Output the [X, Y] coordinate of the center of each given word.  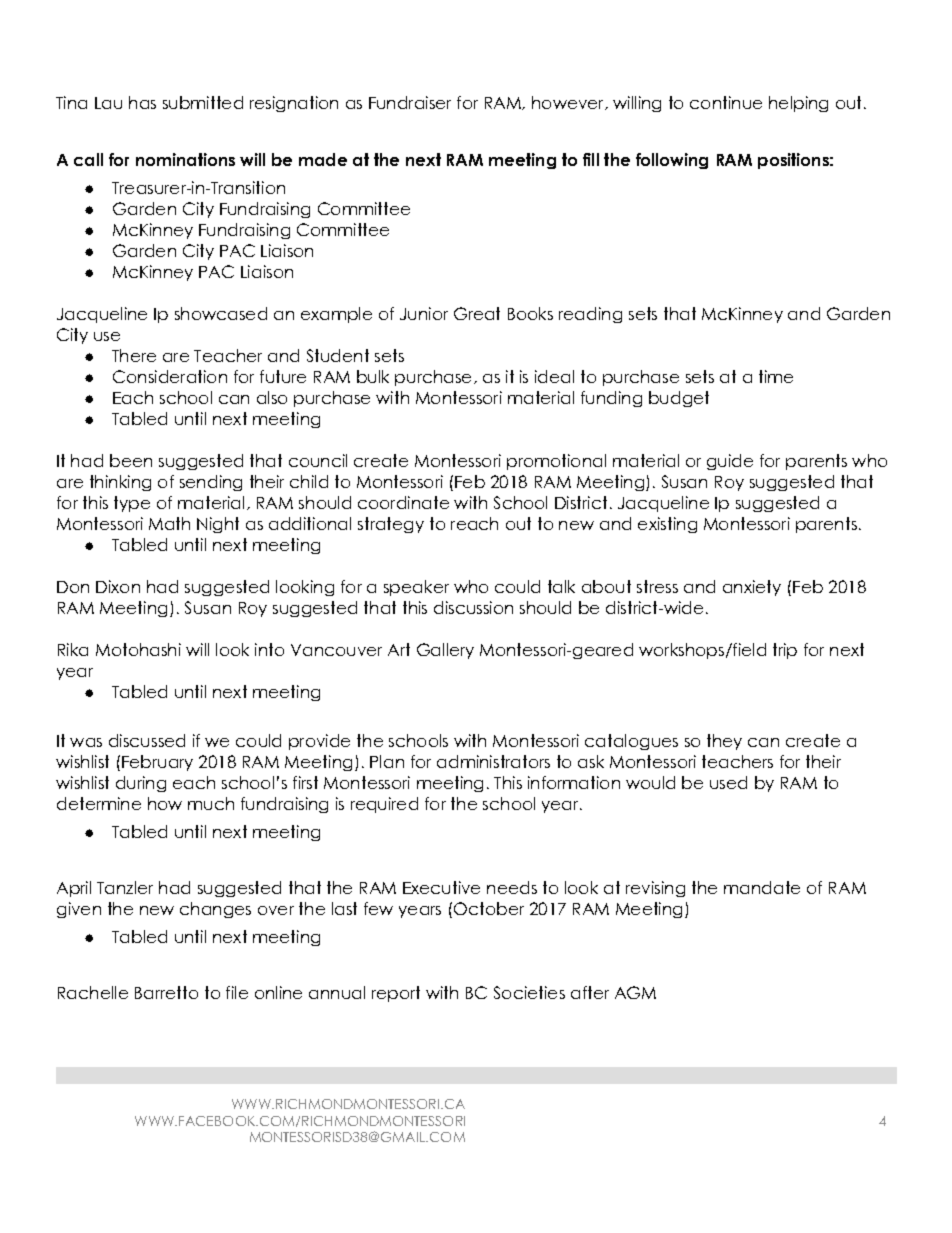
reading [590, 315]
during [141, 784]
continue [726, 102]
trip [785, 651]
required [384, 805]
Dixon [118, 586]
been [131, 460]
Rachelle [93, 992]
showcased [221, 313]
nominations [185, 159]
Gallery [445, 651]
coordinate [403, 502]
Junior [424, 313]
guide [730, 462]
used [728, 782]
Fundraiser [410, 102]
